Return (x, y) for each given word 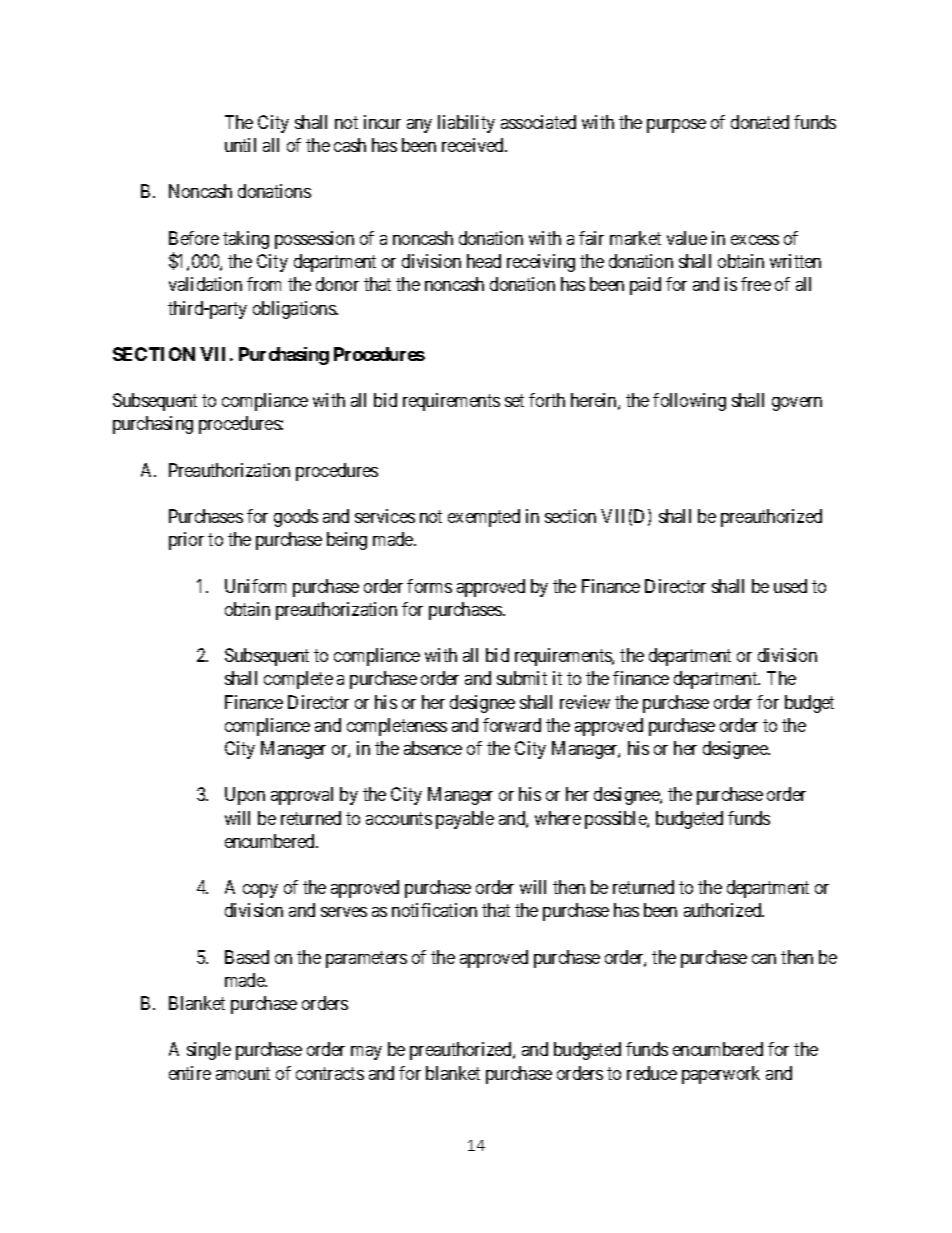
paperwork (721, 1075)
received (474, 145)
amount (243, 1073)
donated (760, 122)
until (240, 145)
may (366, 1053)
